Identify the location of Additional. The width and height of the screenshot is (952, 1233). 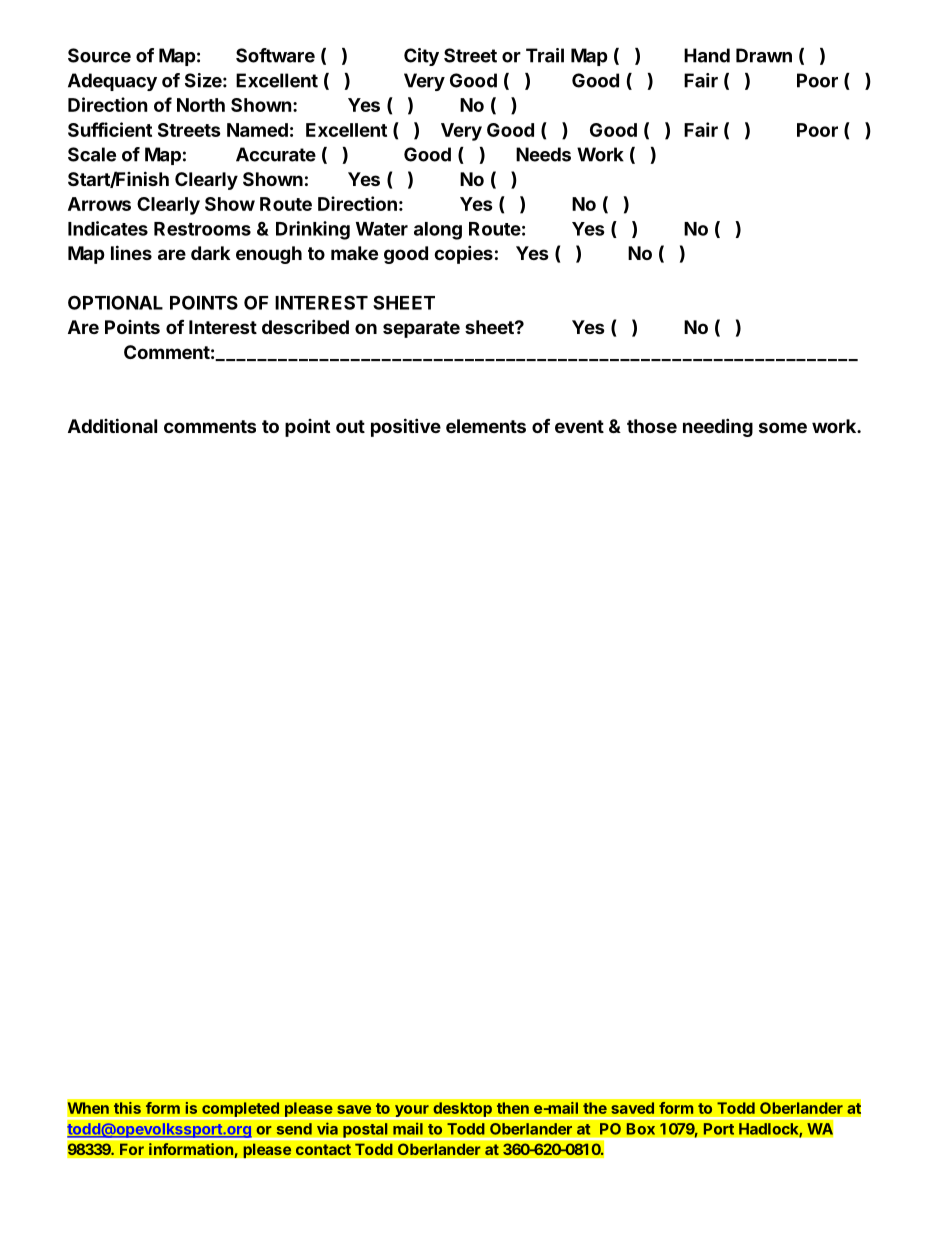
(112, 425).
